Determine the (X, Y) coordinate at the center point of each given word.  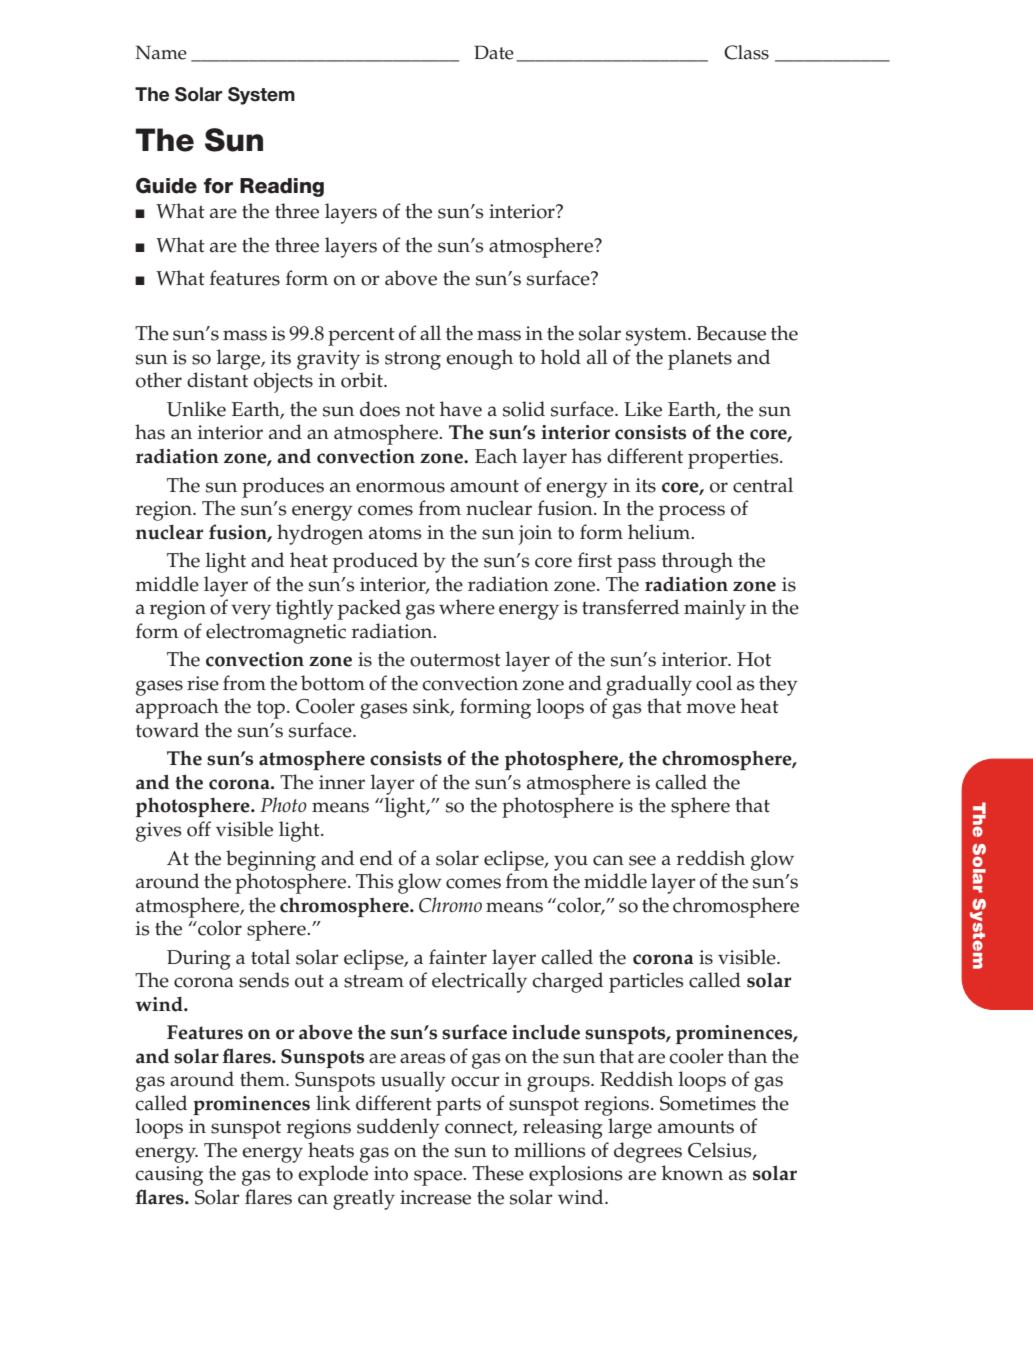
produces (283, 487)
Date (494, 52)
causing (169, 1176)
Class (746, 52)
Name (161, 52)
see (642, 860)
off (199, 829)
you (571, 863)
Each (496, 456)
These (498, 1173)
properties (734, 459)
